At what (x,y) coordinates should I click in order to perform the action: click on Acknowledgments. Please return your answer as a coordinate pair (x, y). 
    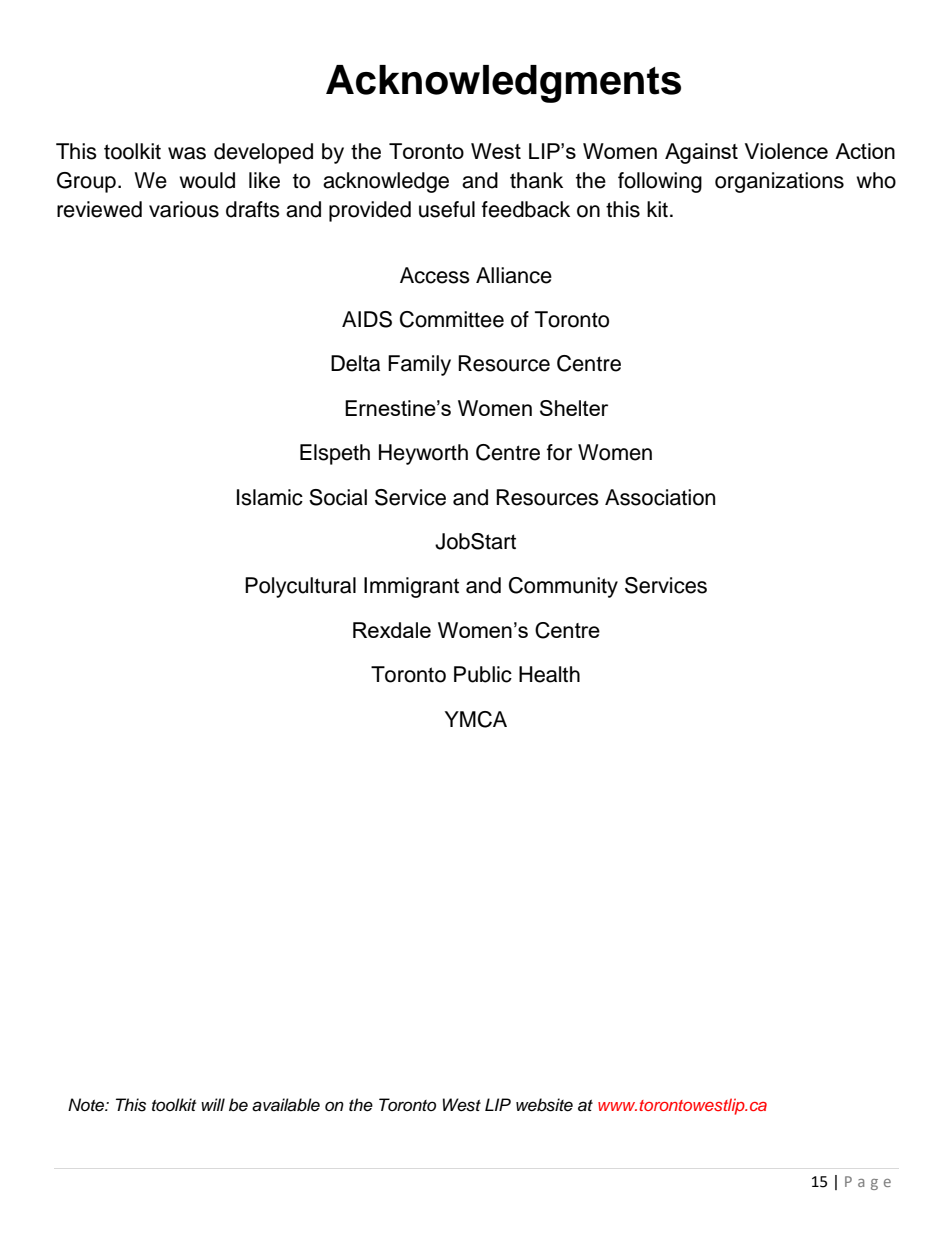
    Looking at the image, I should click on (503, 84).
